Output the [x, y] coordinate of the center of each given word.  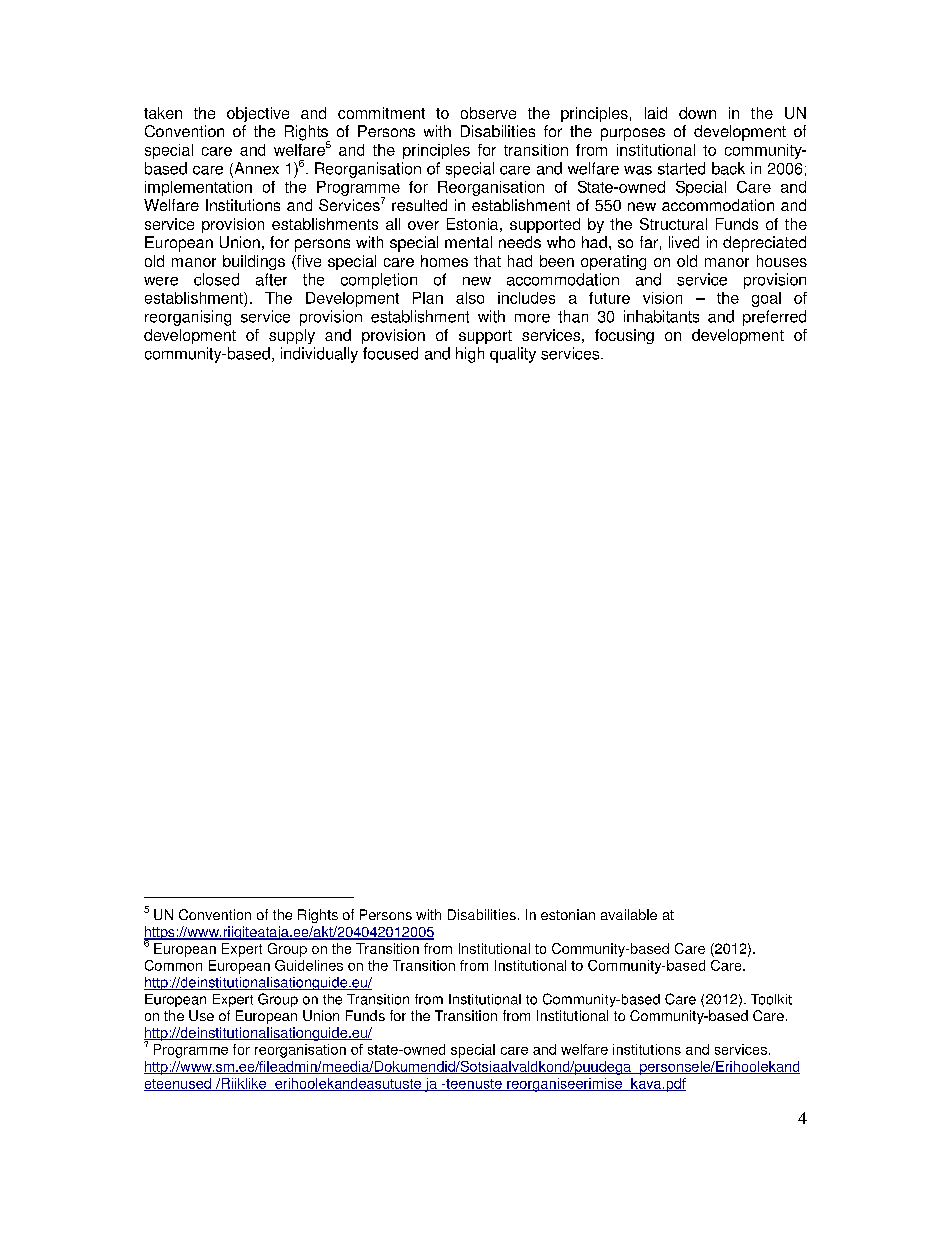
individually [319, 355]
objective [258, 114]
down [697, 113]
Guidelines [309, 965]
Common [173, 965]
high [470, 355]
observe [488, 113]
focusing [624, 336]
